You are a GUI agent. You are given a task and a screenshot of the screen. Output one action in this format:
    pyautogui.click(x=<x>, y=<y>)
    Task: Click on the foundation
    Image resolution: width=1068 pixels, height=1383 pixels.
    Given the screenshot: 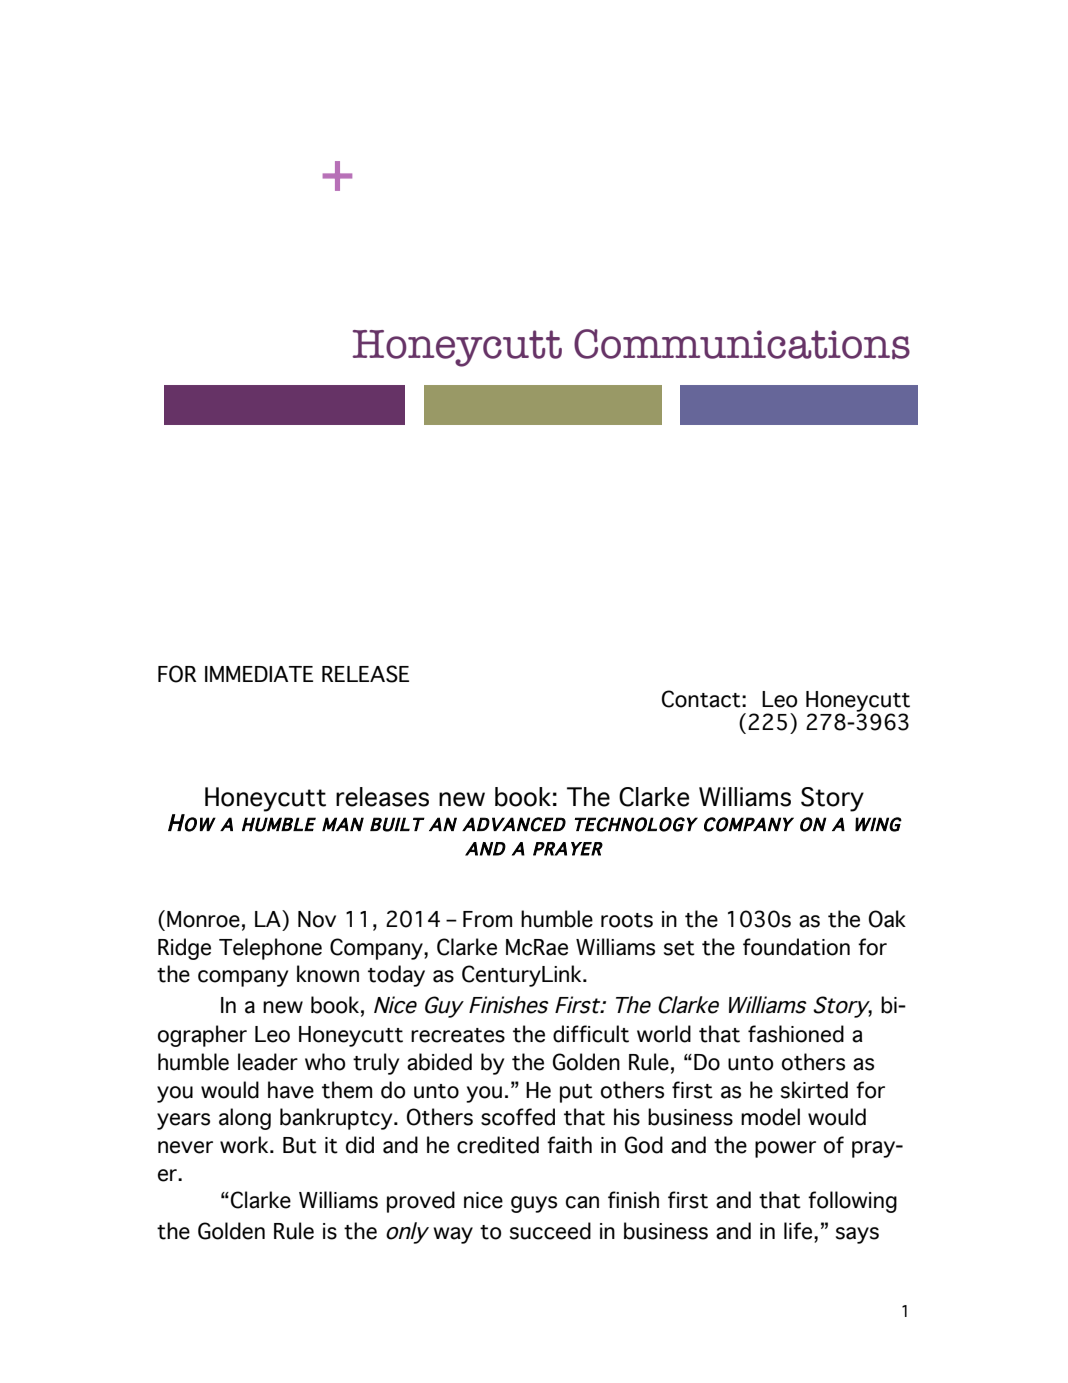 What is the action you would take?
    pyautogui.click(x=796, y=947)
